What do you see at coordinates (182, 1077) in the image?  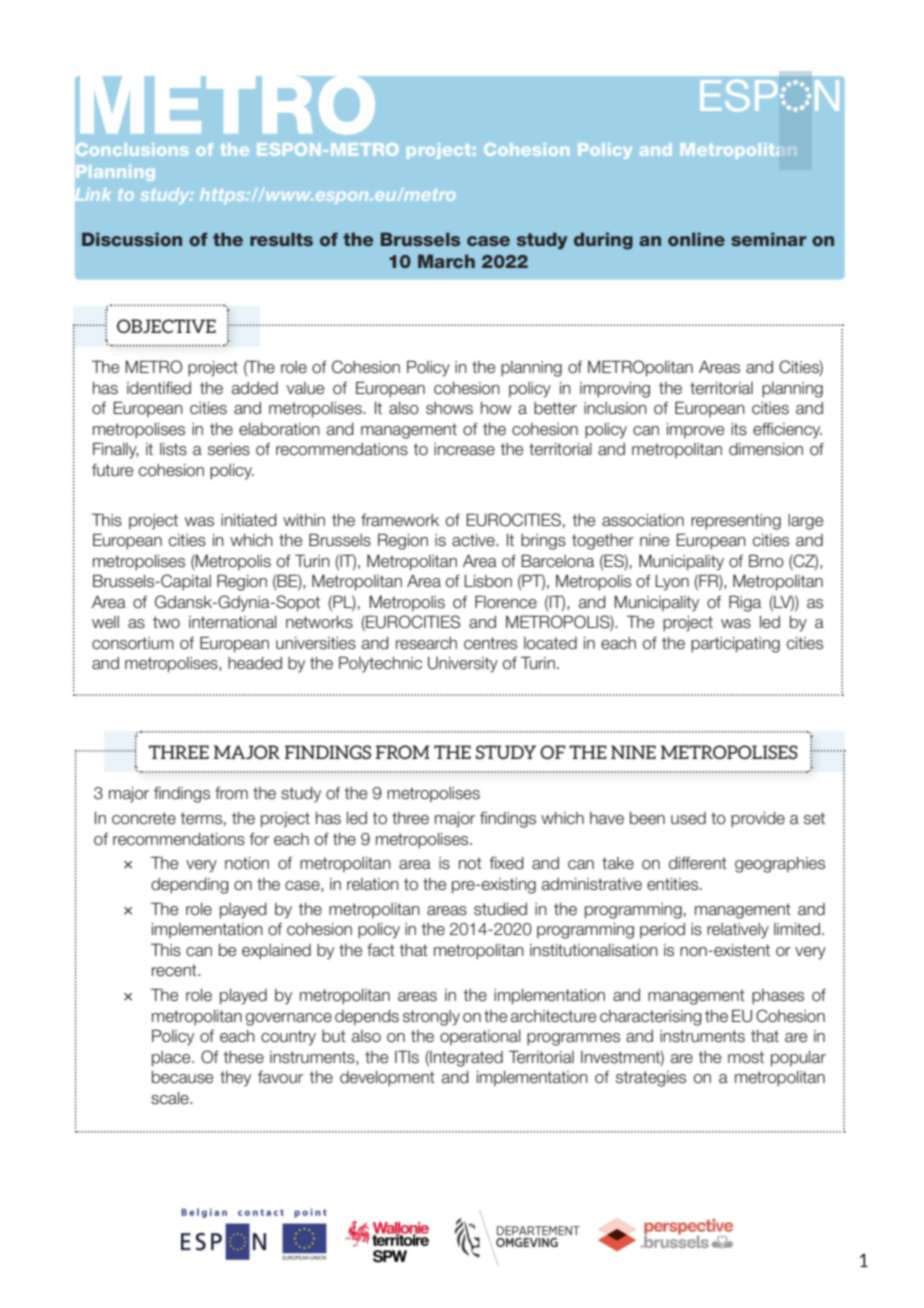 I see `because` at bounding box center [182, 1077].
